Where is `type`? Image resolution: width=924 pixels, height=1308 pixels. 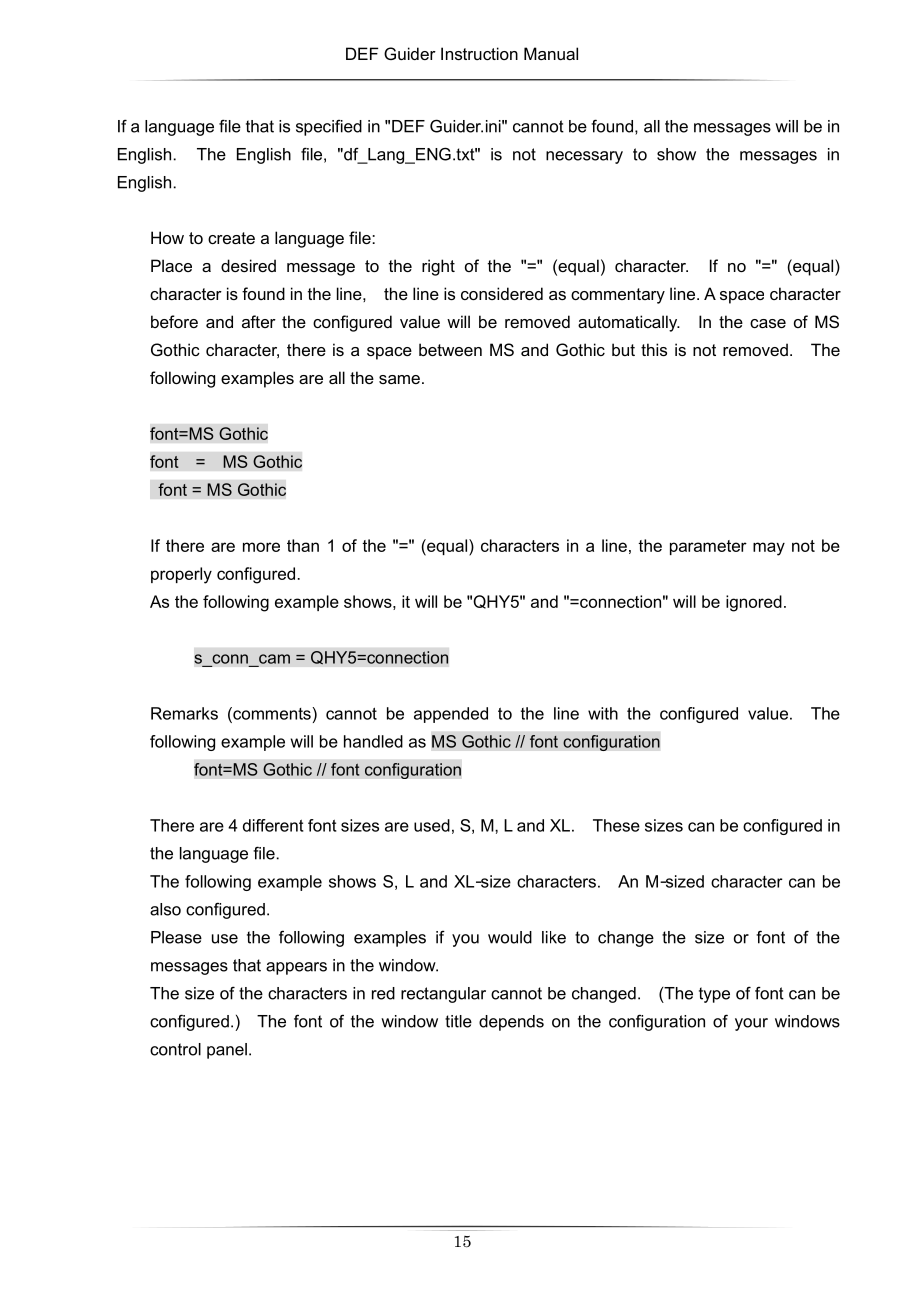 type is located at coordinates (714, 995).
